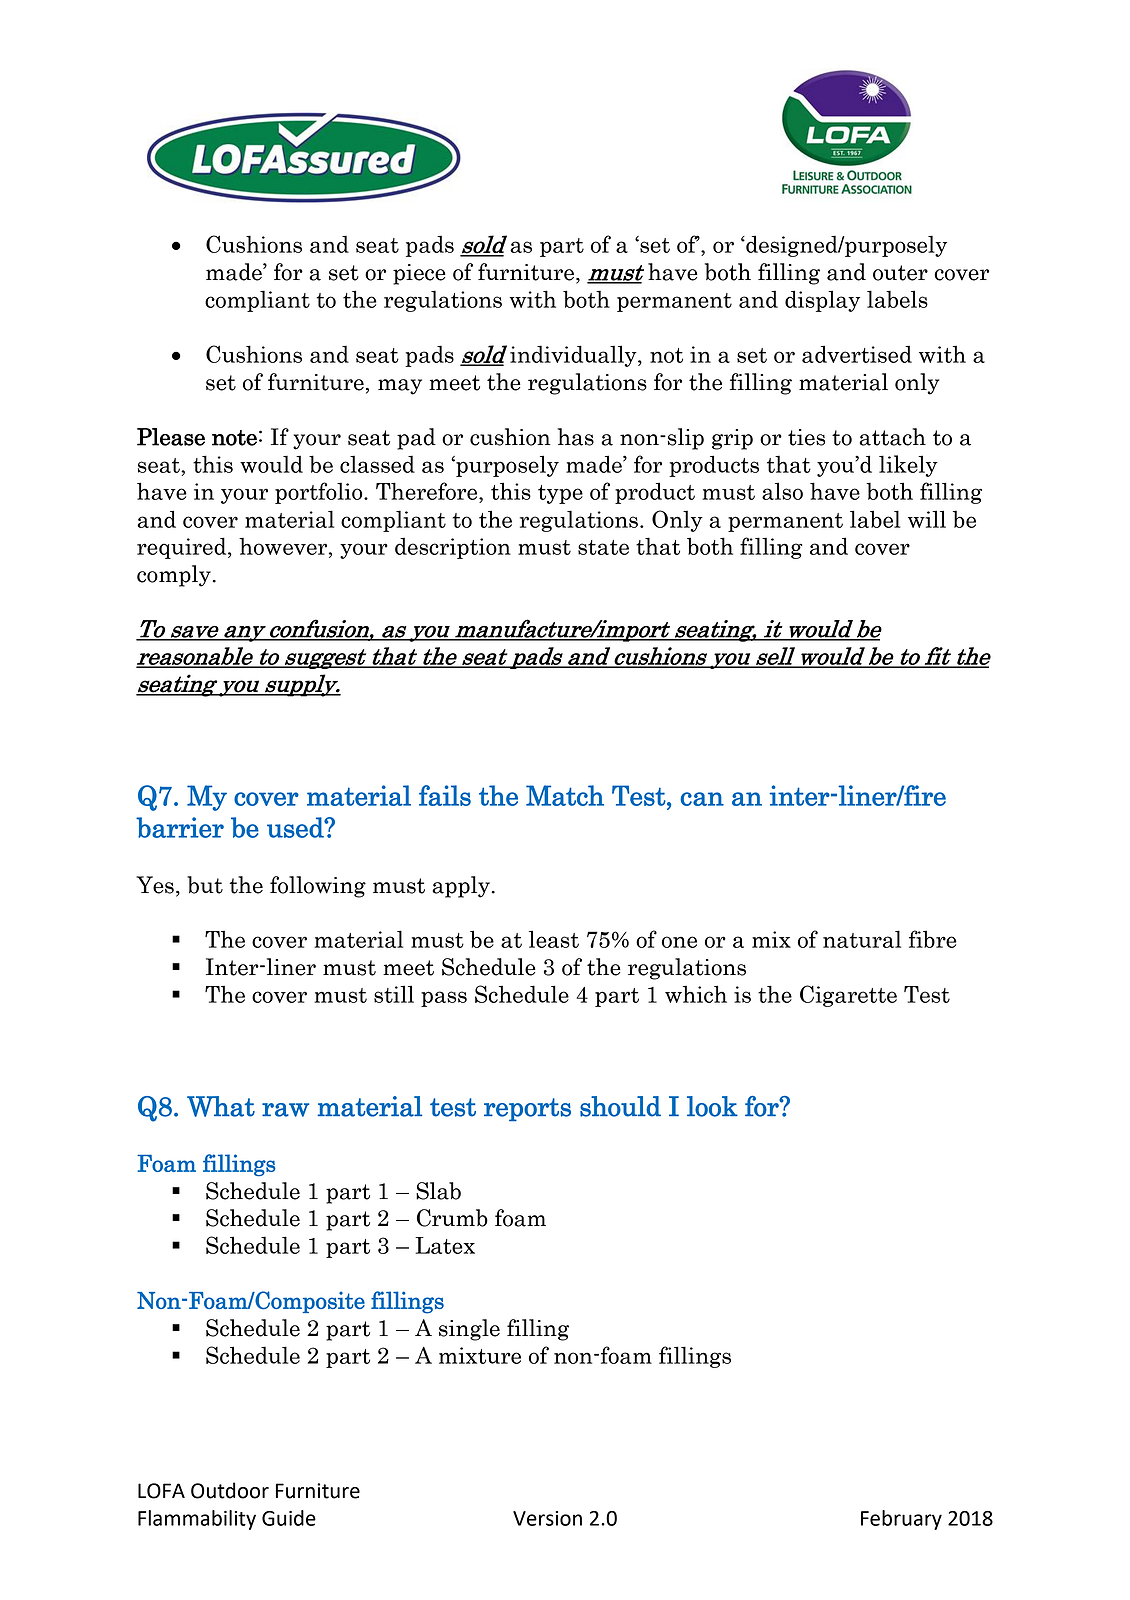 Image resolution: width=1130 pixels, height=1600 pixels. What do you see at coordinates (862, 939) in the screenshot?
I see `natural` at bounding box center [862, 939].
